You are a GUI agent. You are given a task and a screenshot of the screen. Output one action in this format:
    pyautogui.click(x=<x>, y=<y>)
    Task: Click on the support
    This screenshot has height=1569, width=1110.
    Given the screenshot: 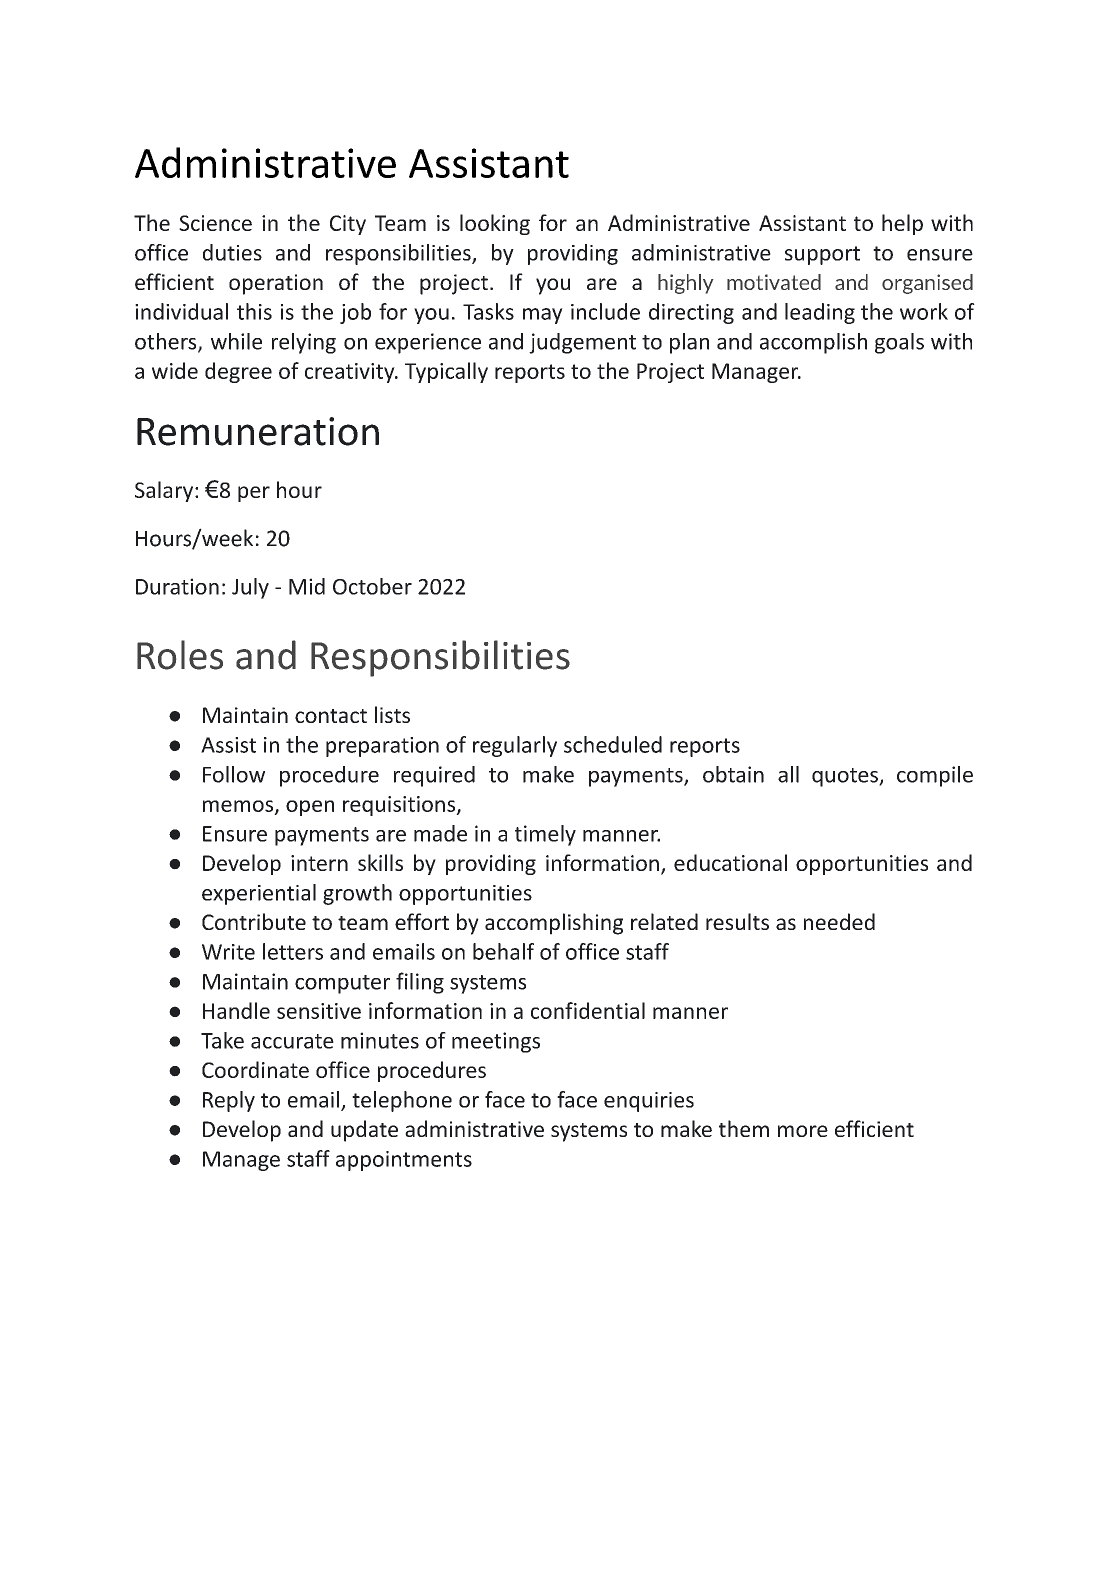 What is the action you would take?
    pyautogui.click(x=822, y=255)
